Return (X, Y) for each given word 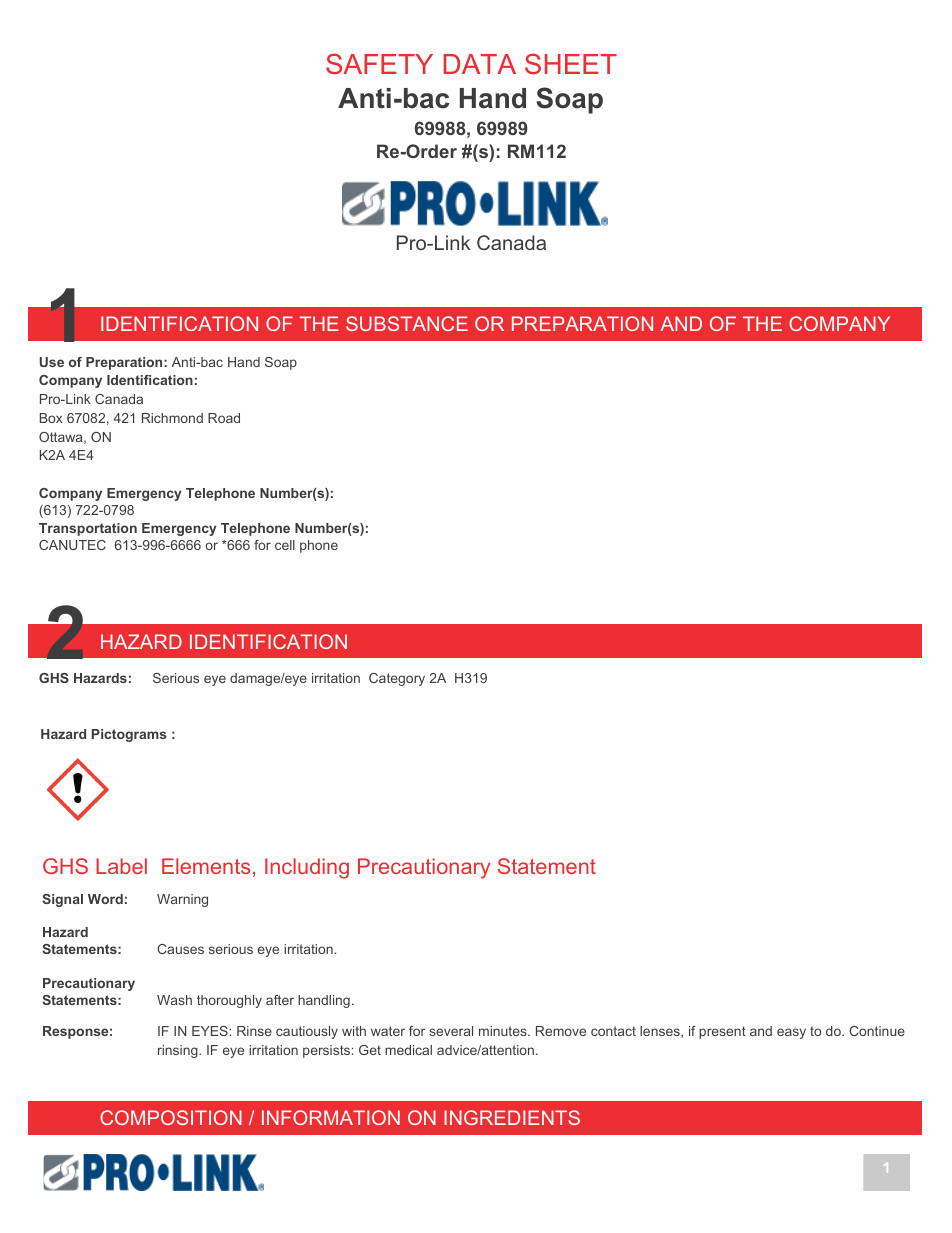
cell (285, 545)
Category (397, 679)
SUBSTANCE (407, 323)
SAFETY (379, 63)
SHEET (571, 63)
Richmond (172, 418)
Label (121, 866)
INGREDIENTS (512, 1117)
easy (791, 1033)
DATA (479, 64)
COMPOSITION (171, 1117)
